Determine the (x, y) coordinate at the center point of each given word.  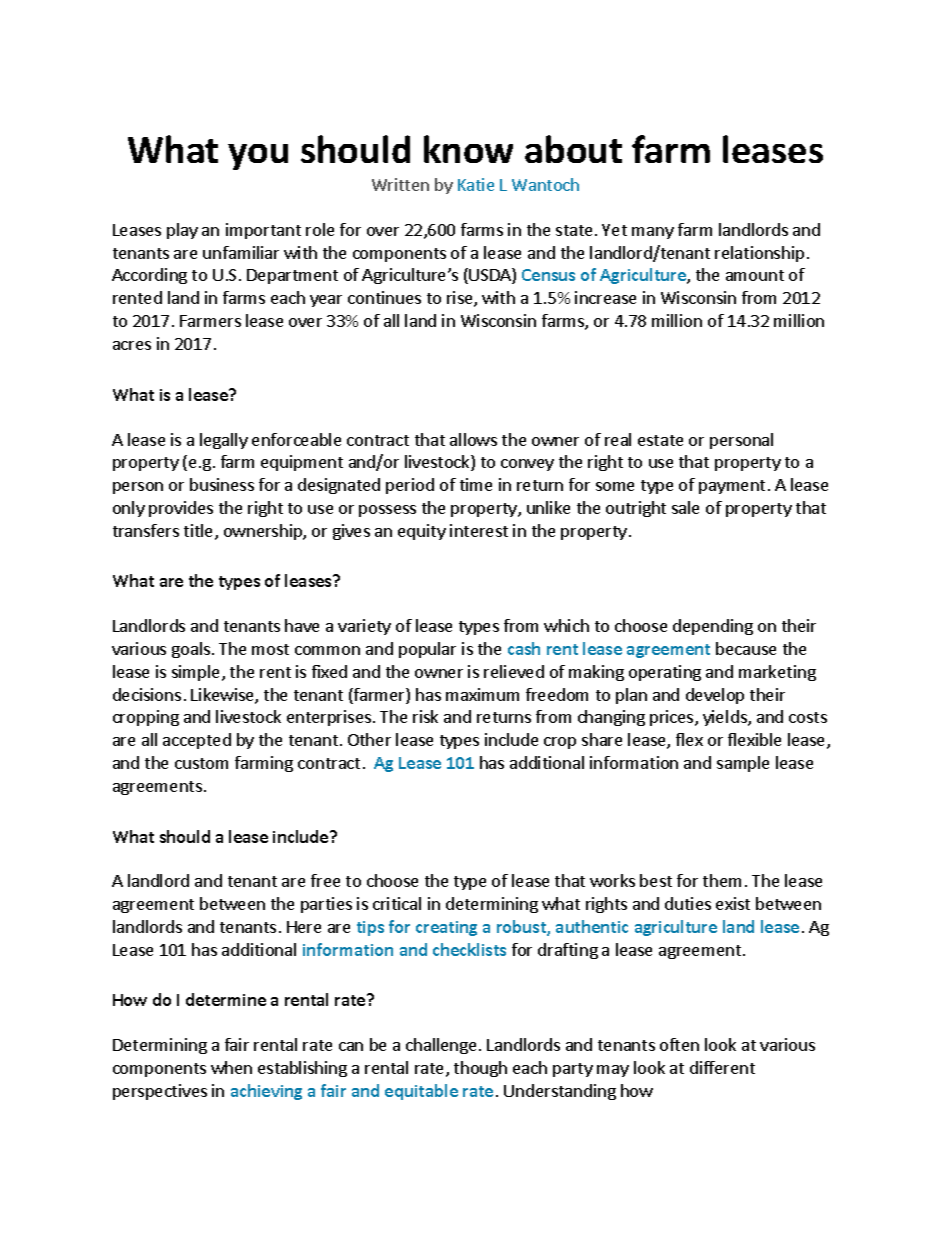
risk (425, 716)
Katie (476, 184)
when (231, 1067)
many (653, 233)
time (476, 484)
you (258, 157)
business (222, 484)
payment (732, 487)
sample (743, 764)
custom (201, 763)
